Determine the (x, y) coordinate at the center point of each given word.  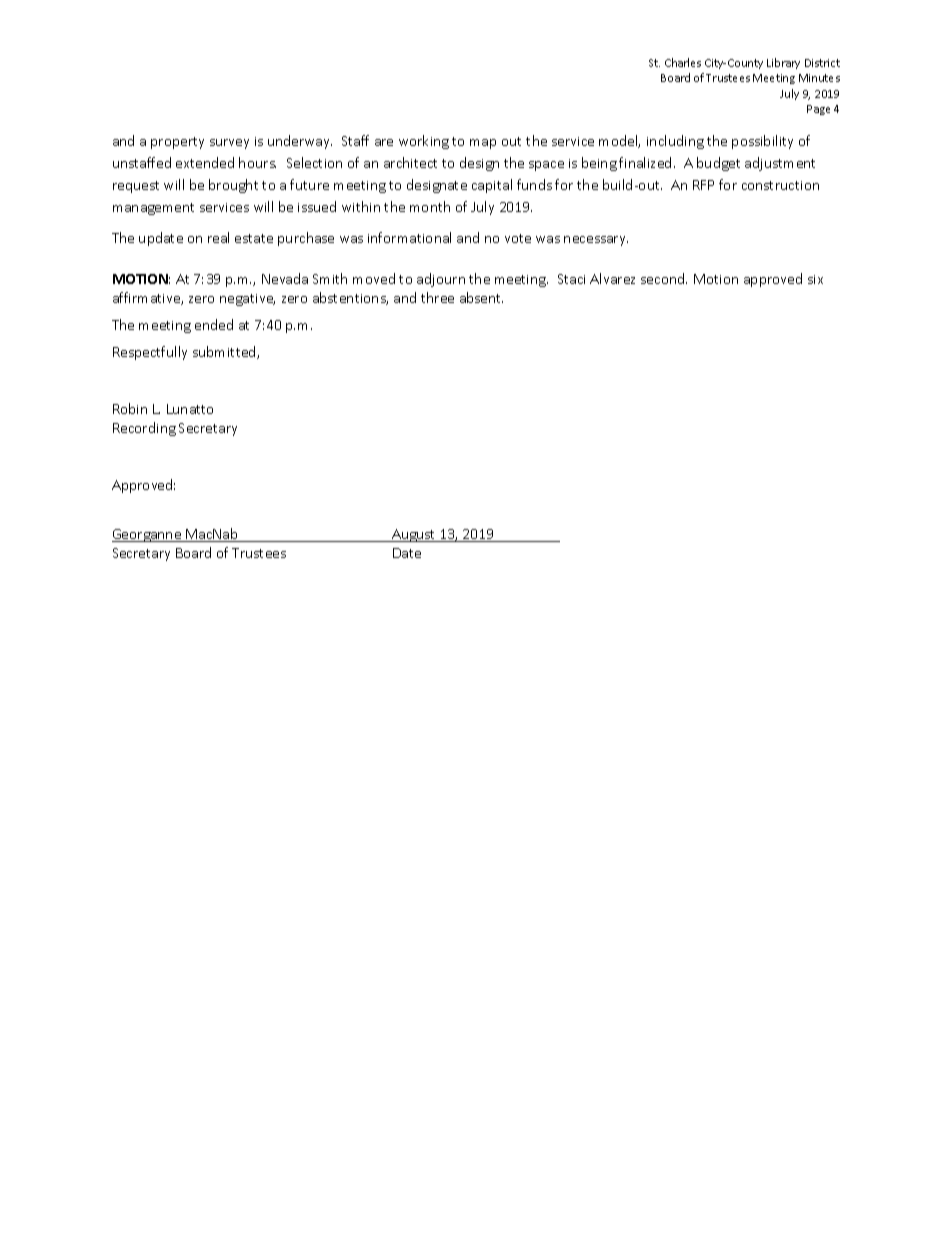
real (218, 237)
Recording (144, 429)
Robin (130, 408)
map (483, 144)
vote (518, 238)
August (414, 535)
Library (783, 63)
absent (481, 297)
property (177, 143)
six (815, 279)
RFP (703, 185)
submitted (225, 352)
